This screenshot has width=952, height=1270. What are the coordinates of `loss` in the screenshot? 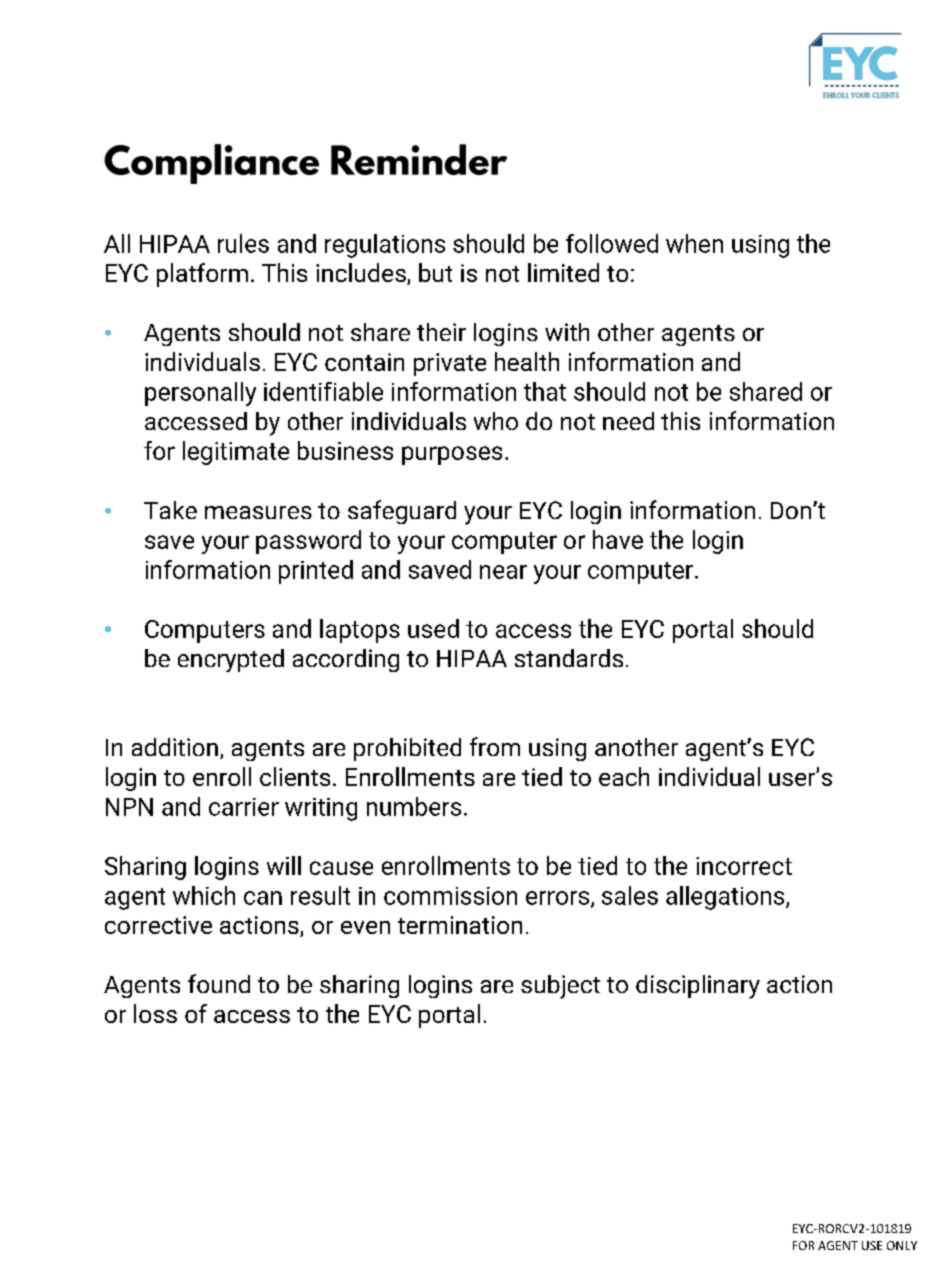 It's located at (155, 1013).
